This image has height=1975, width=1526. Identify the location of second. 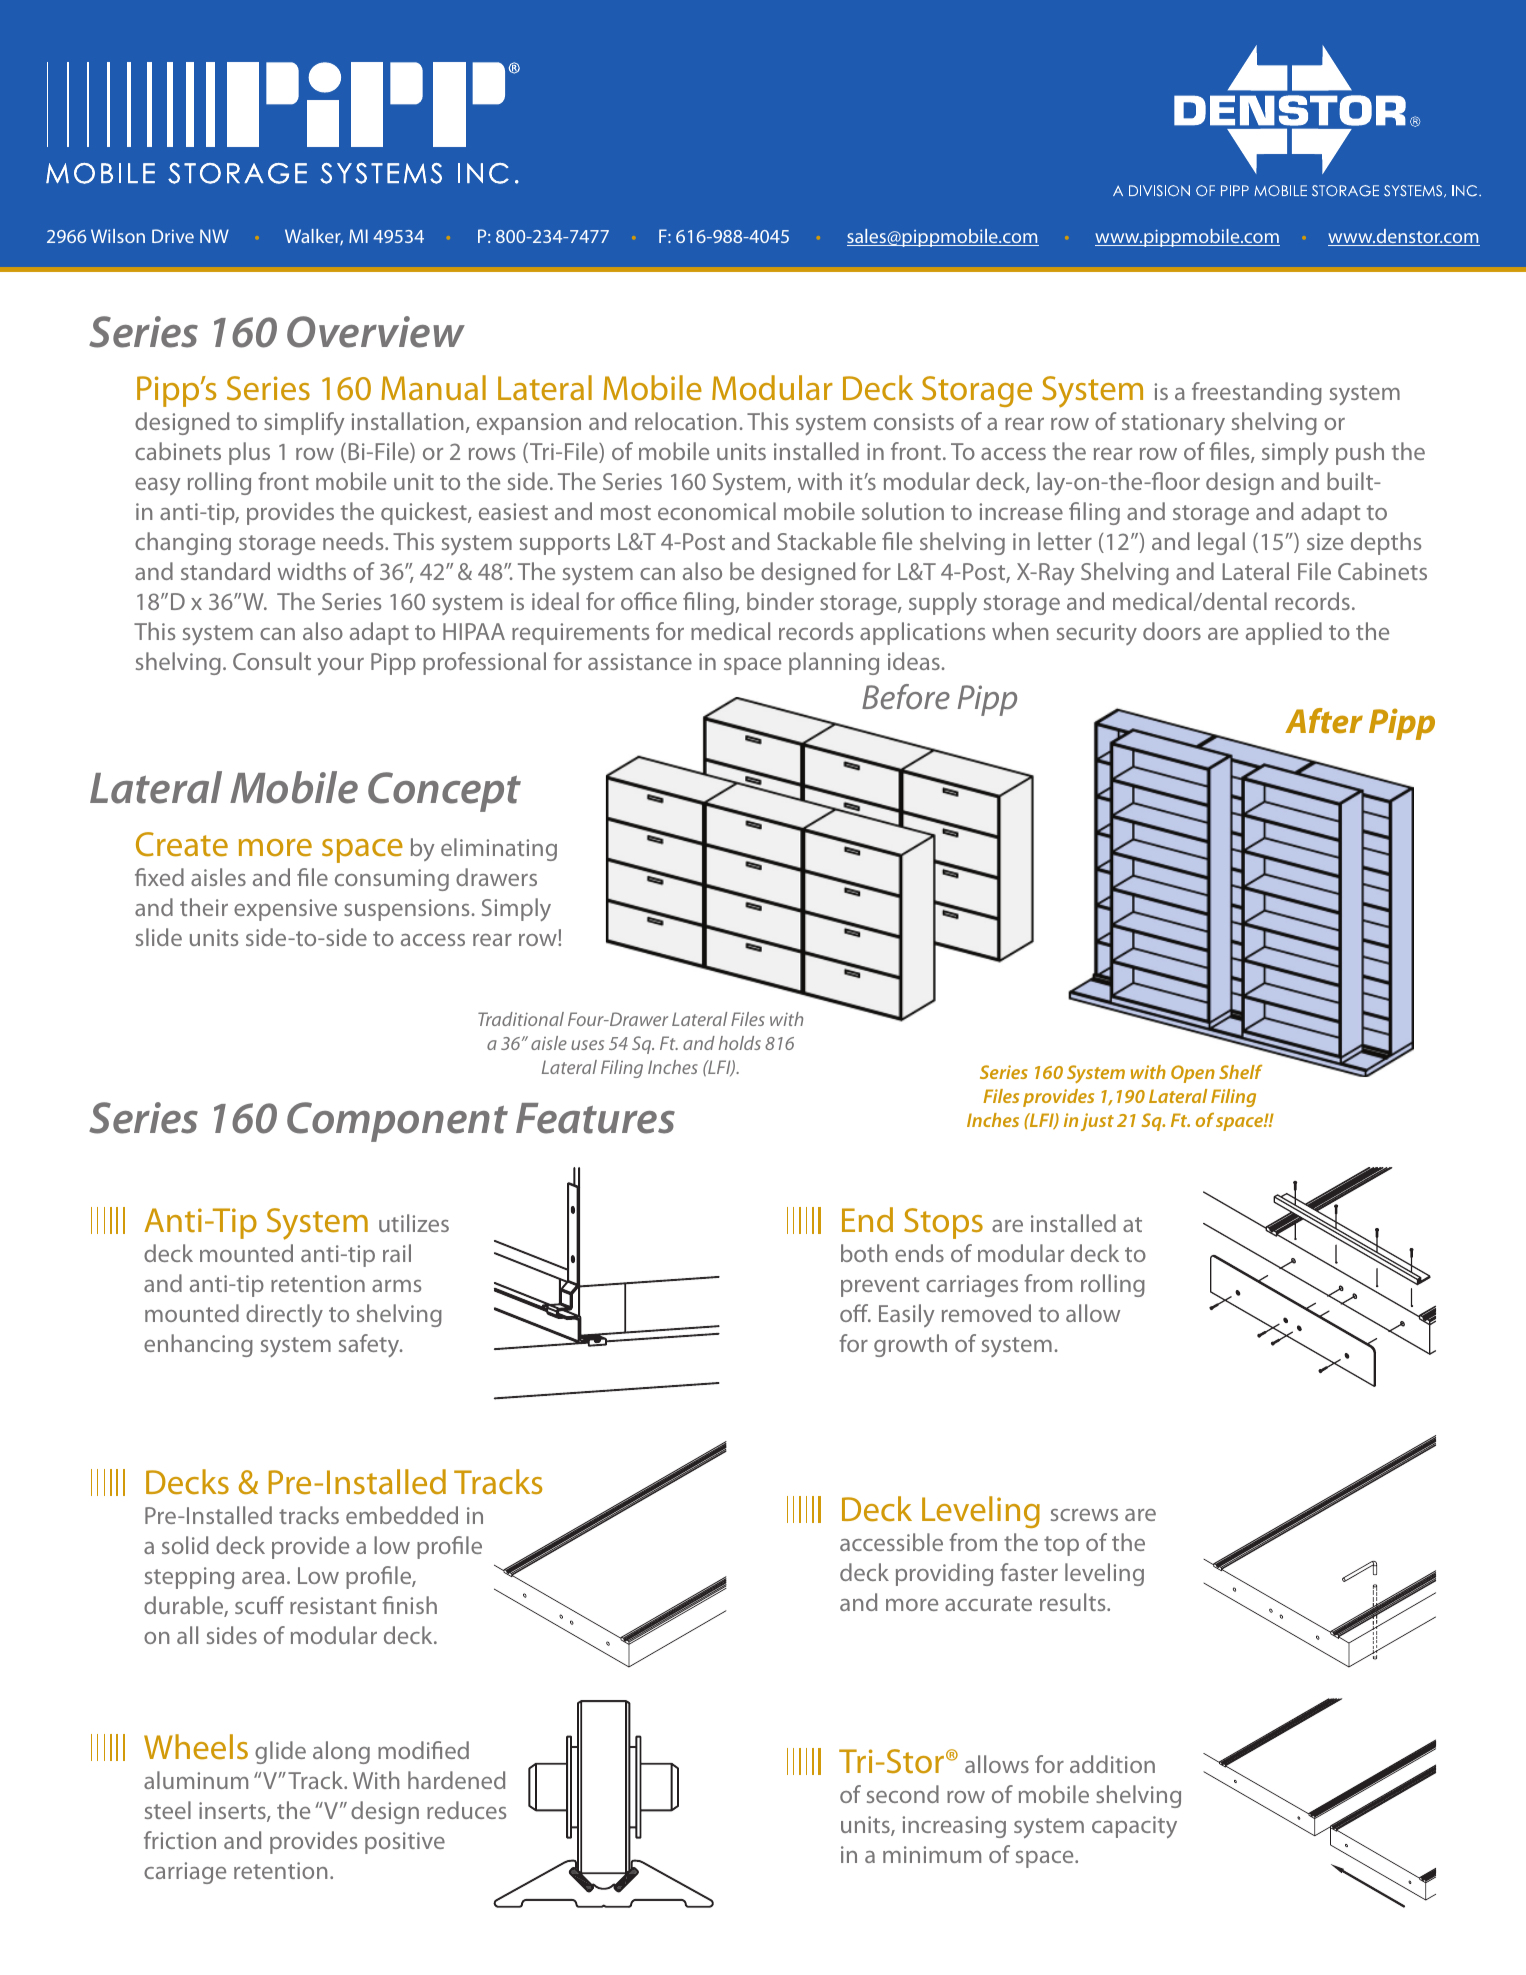
(903, 1794).
